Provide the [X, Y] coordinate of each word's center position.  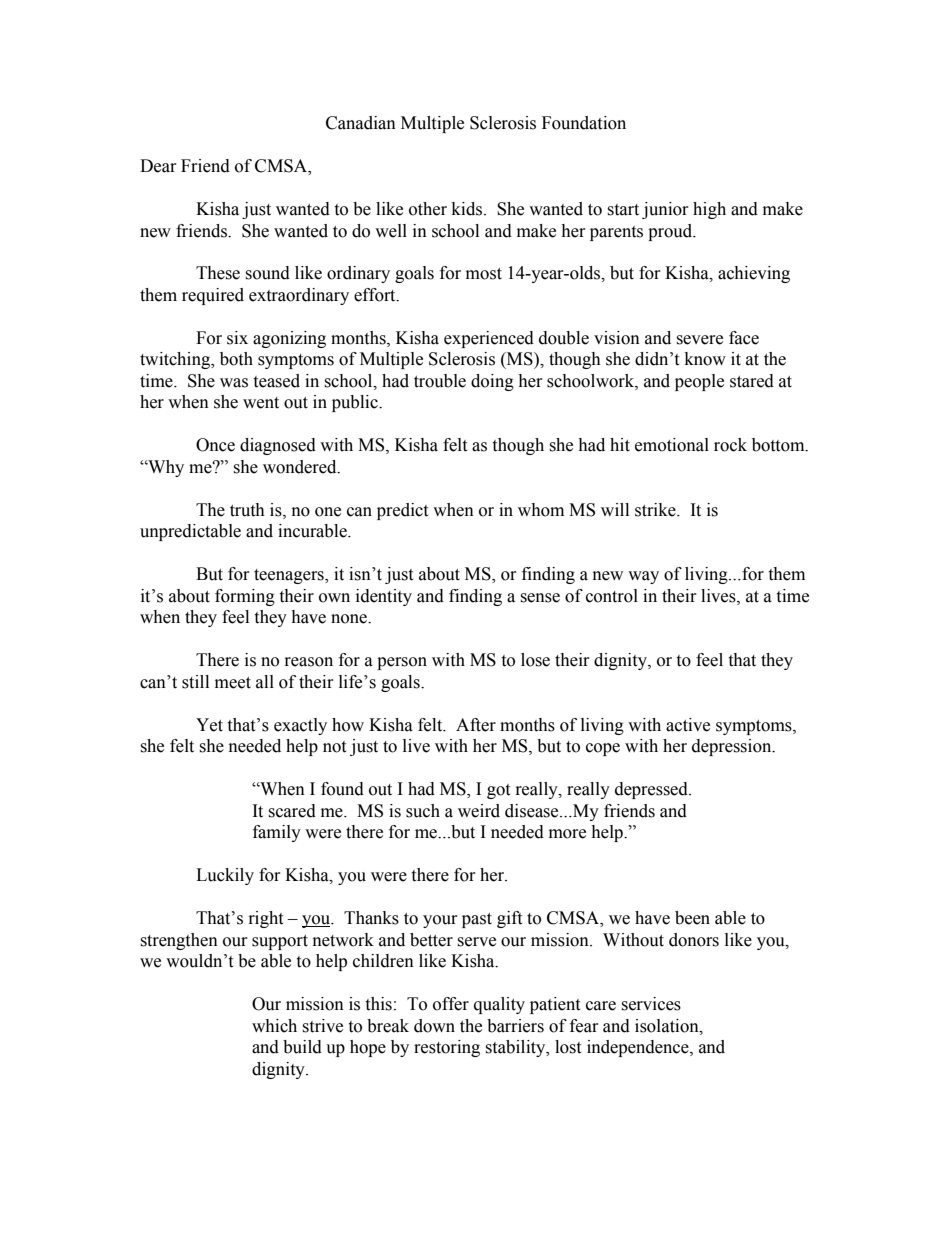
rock [730, 445]
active [688, 725]
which [274, 1026]
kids [468, 209]
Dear [158, 166]
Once [215, 445]
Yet [209, 725]
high [709, 210]
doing [492, 382]
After [476, 725]
